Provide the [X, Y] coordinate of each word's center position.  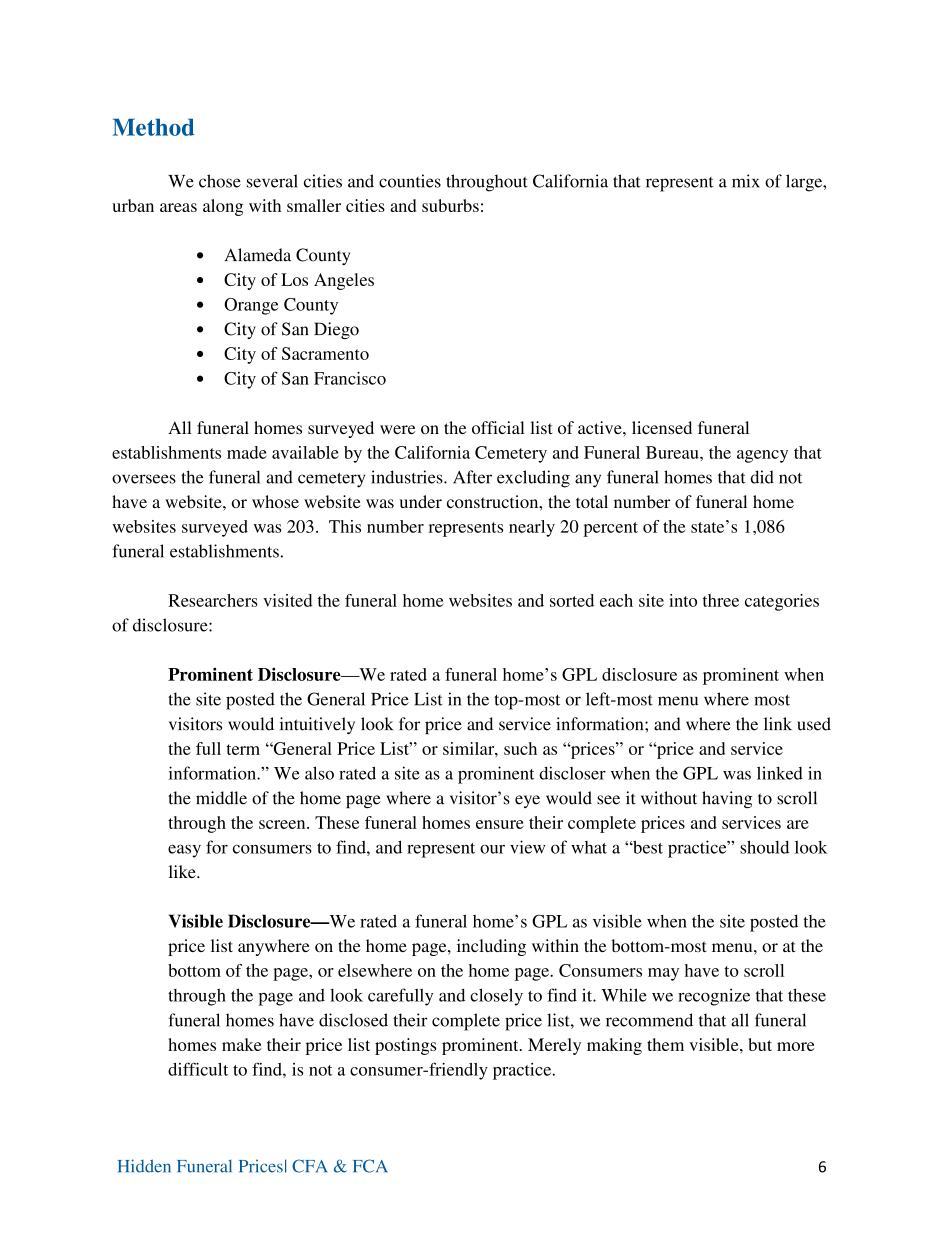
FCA [370, 1166]
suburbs [450, 205]
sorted [572, 600]
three [721, 600]
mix [746, 181]
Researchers [213, 600]
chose [220, 181]
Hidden [144, 1166]
